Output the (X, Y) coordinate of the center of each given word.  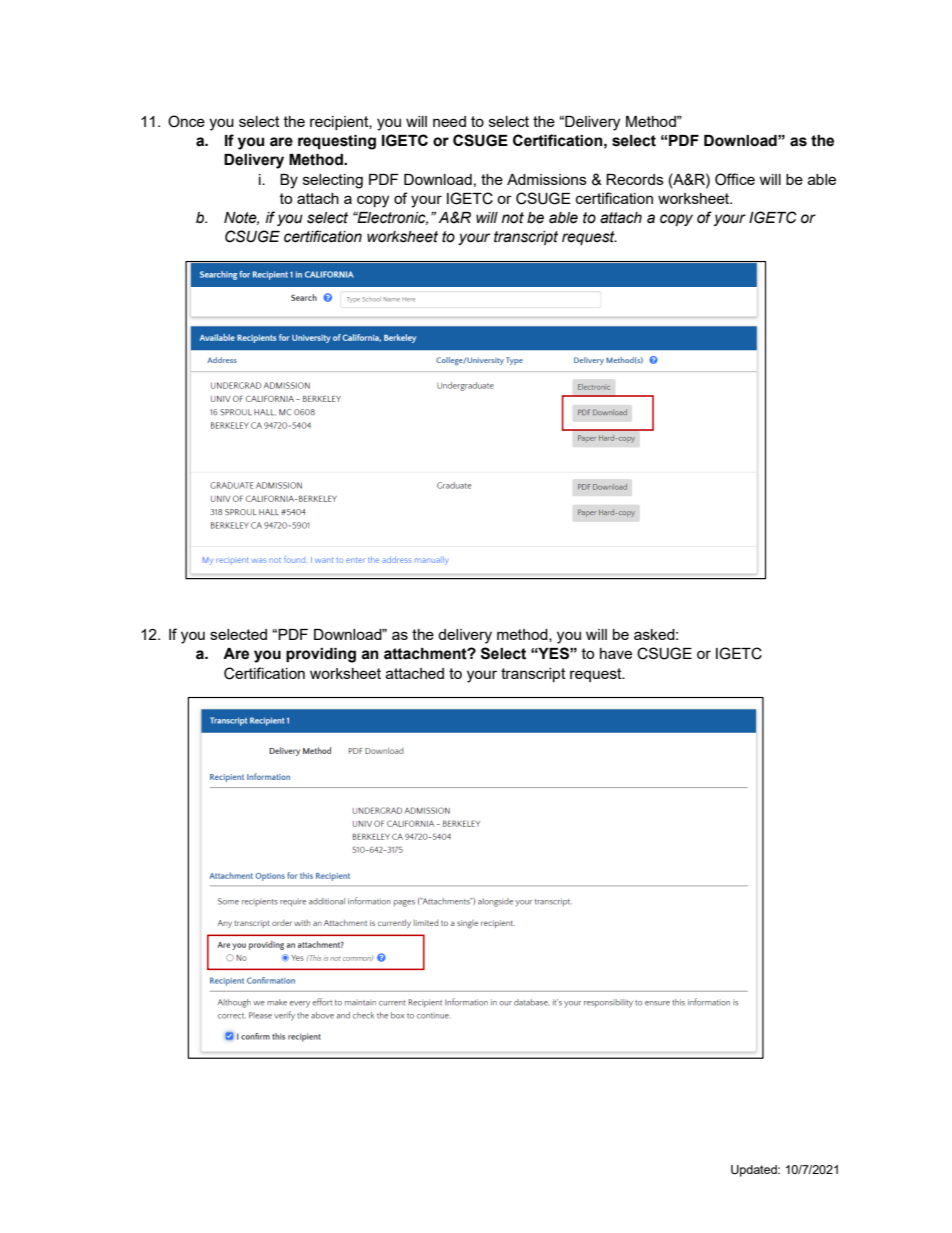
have (616, 653)
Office (735, 179)
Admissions (547, 179)
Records (635, 179)
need (449, 121)
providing (321, 655)
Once (186, 121)
